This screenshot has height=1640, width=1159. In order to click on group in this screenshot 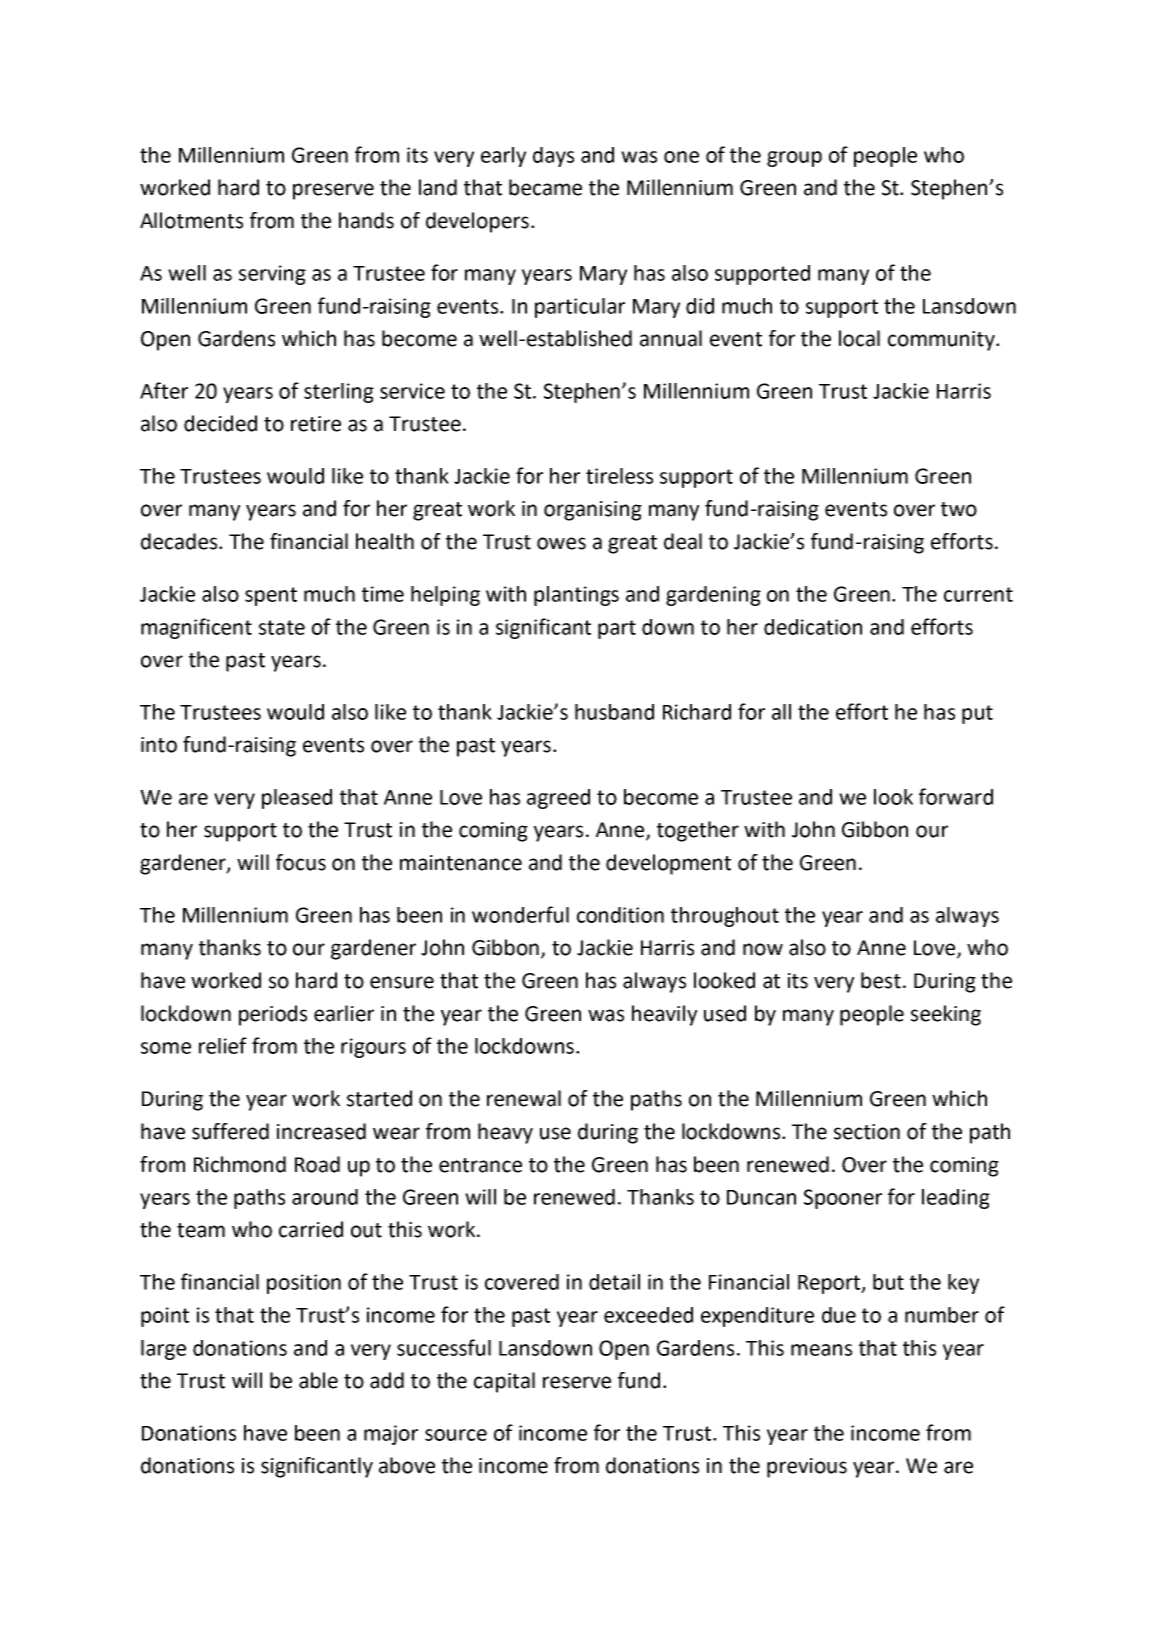, I will do `click(794, 159)`.
